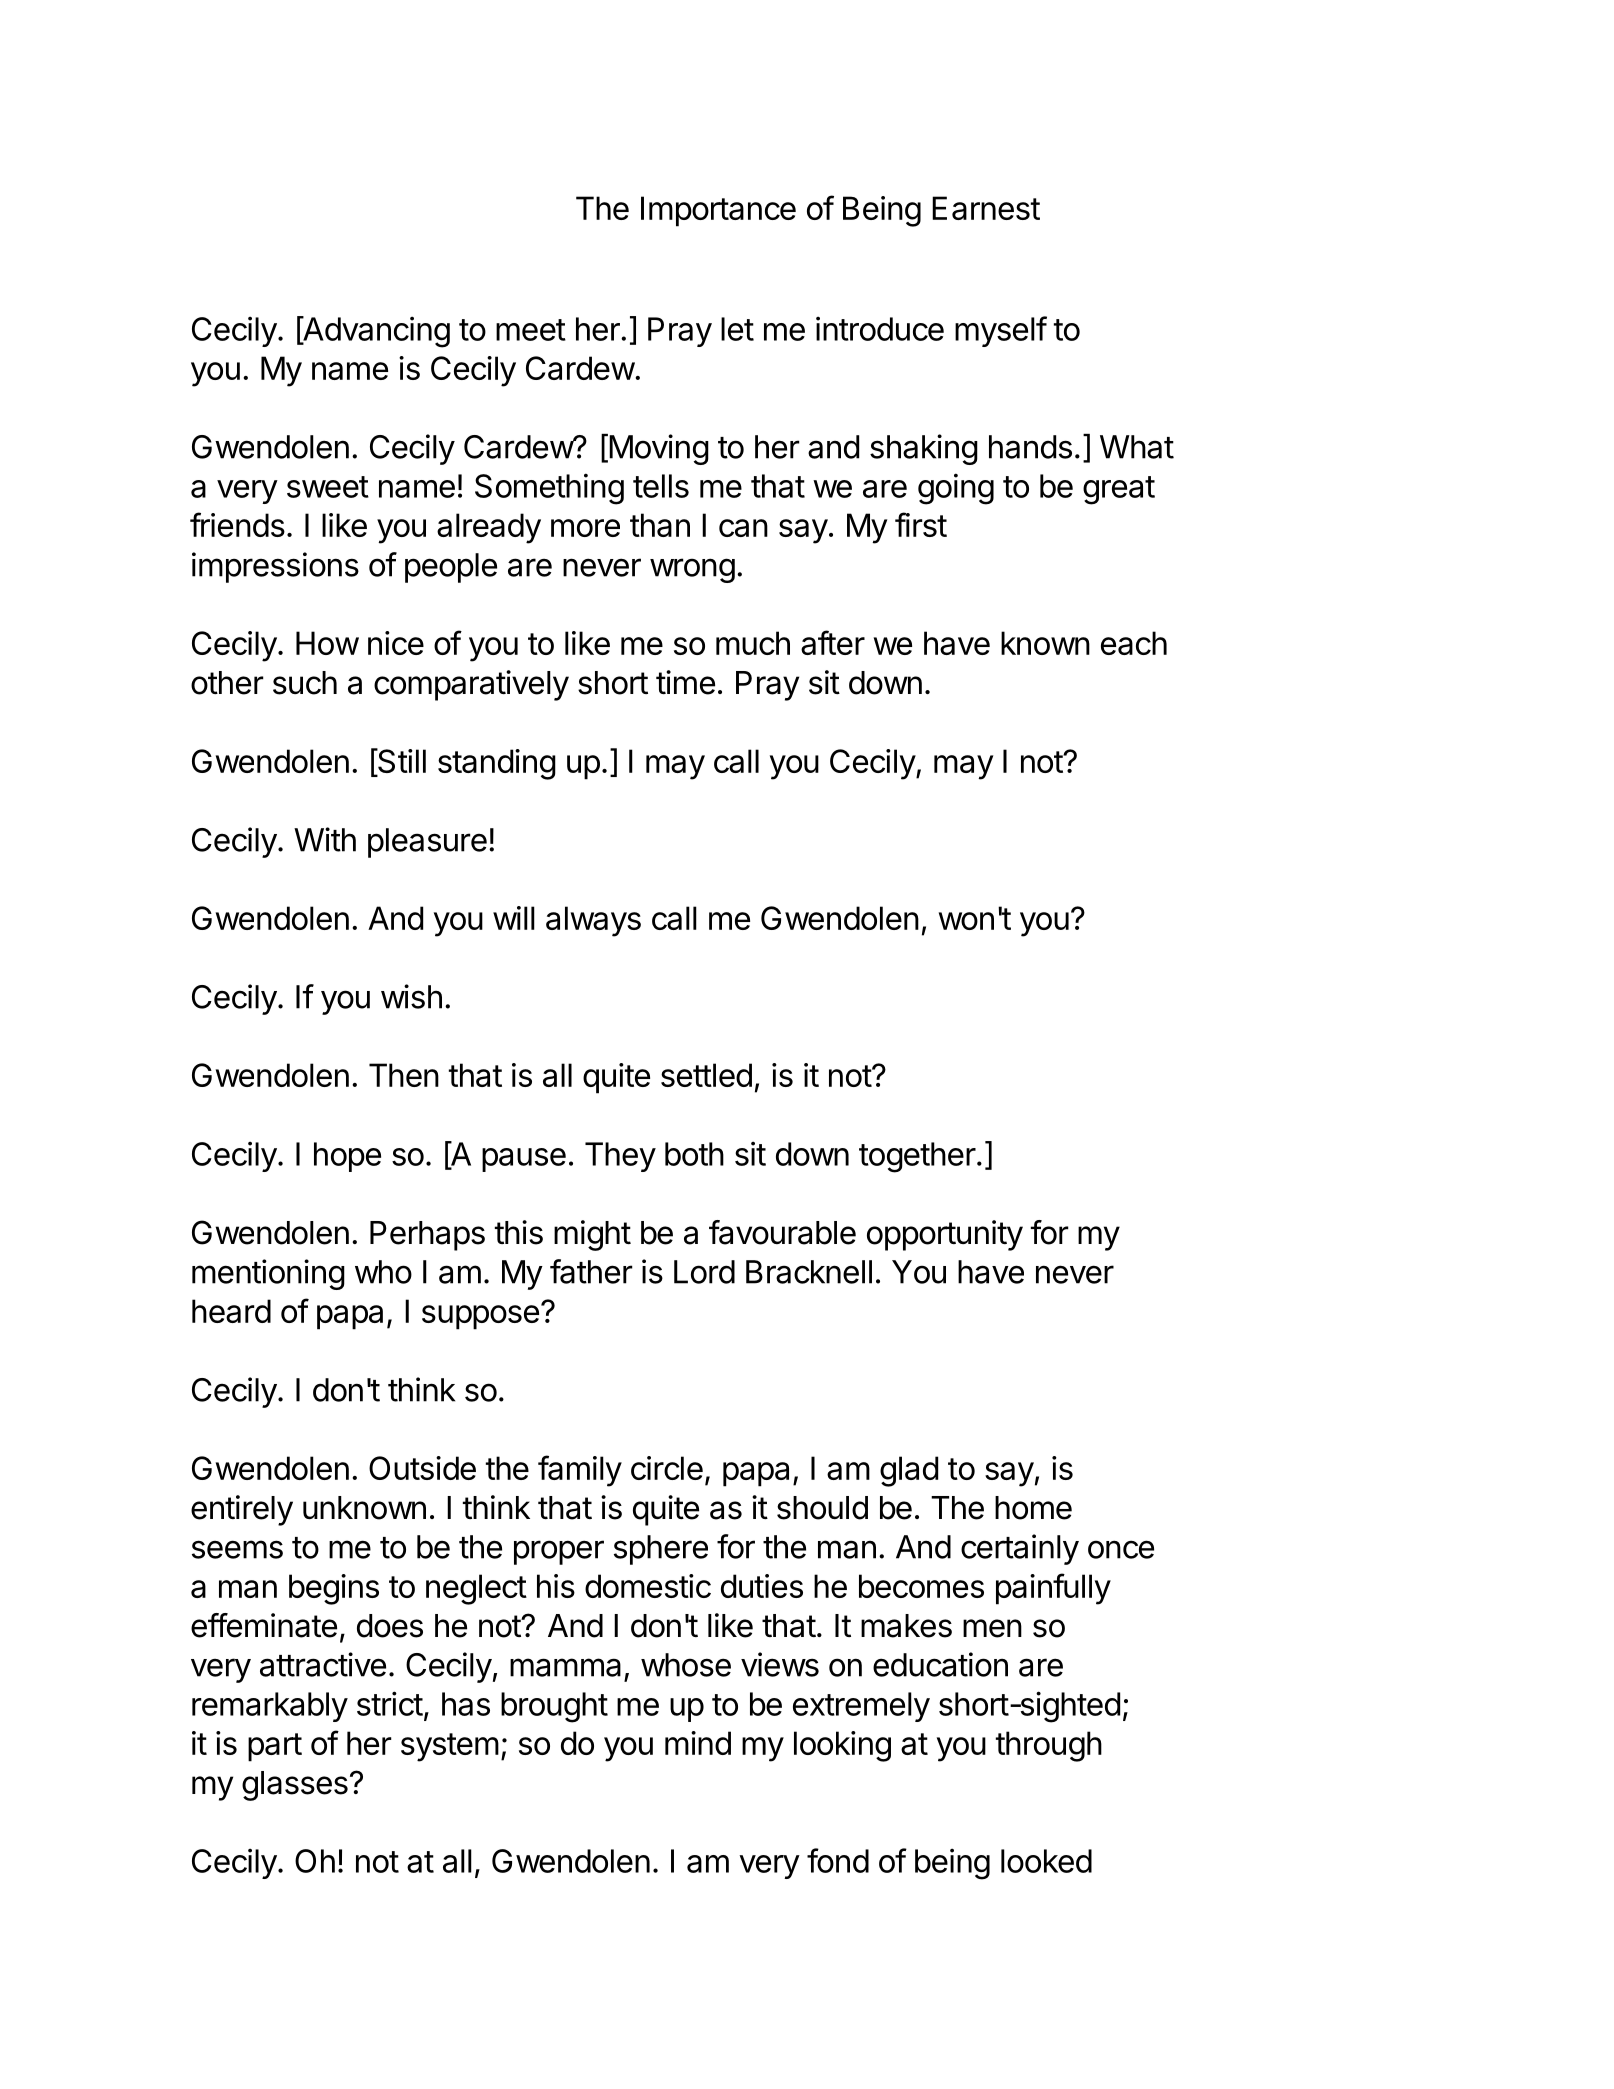 This screenshot has height=2089, width=1614. I want to click on Importance, so click(718, 211).
